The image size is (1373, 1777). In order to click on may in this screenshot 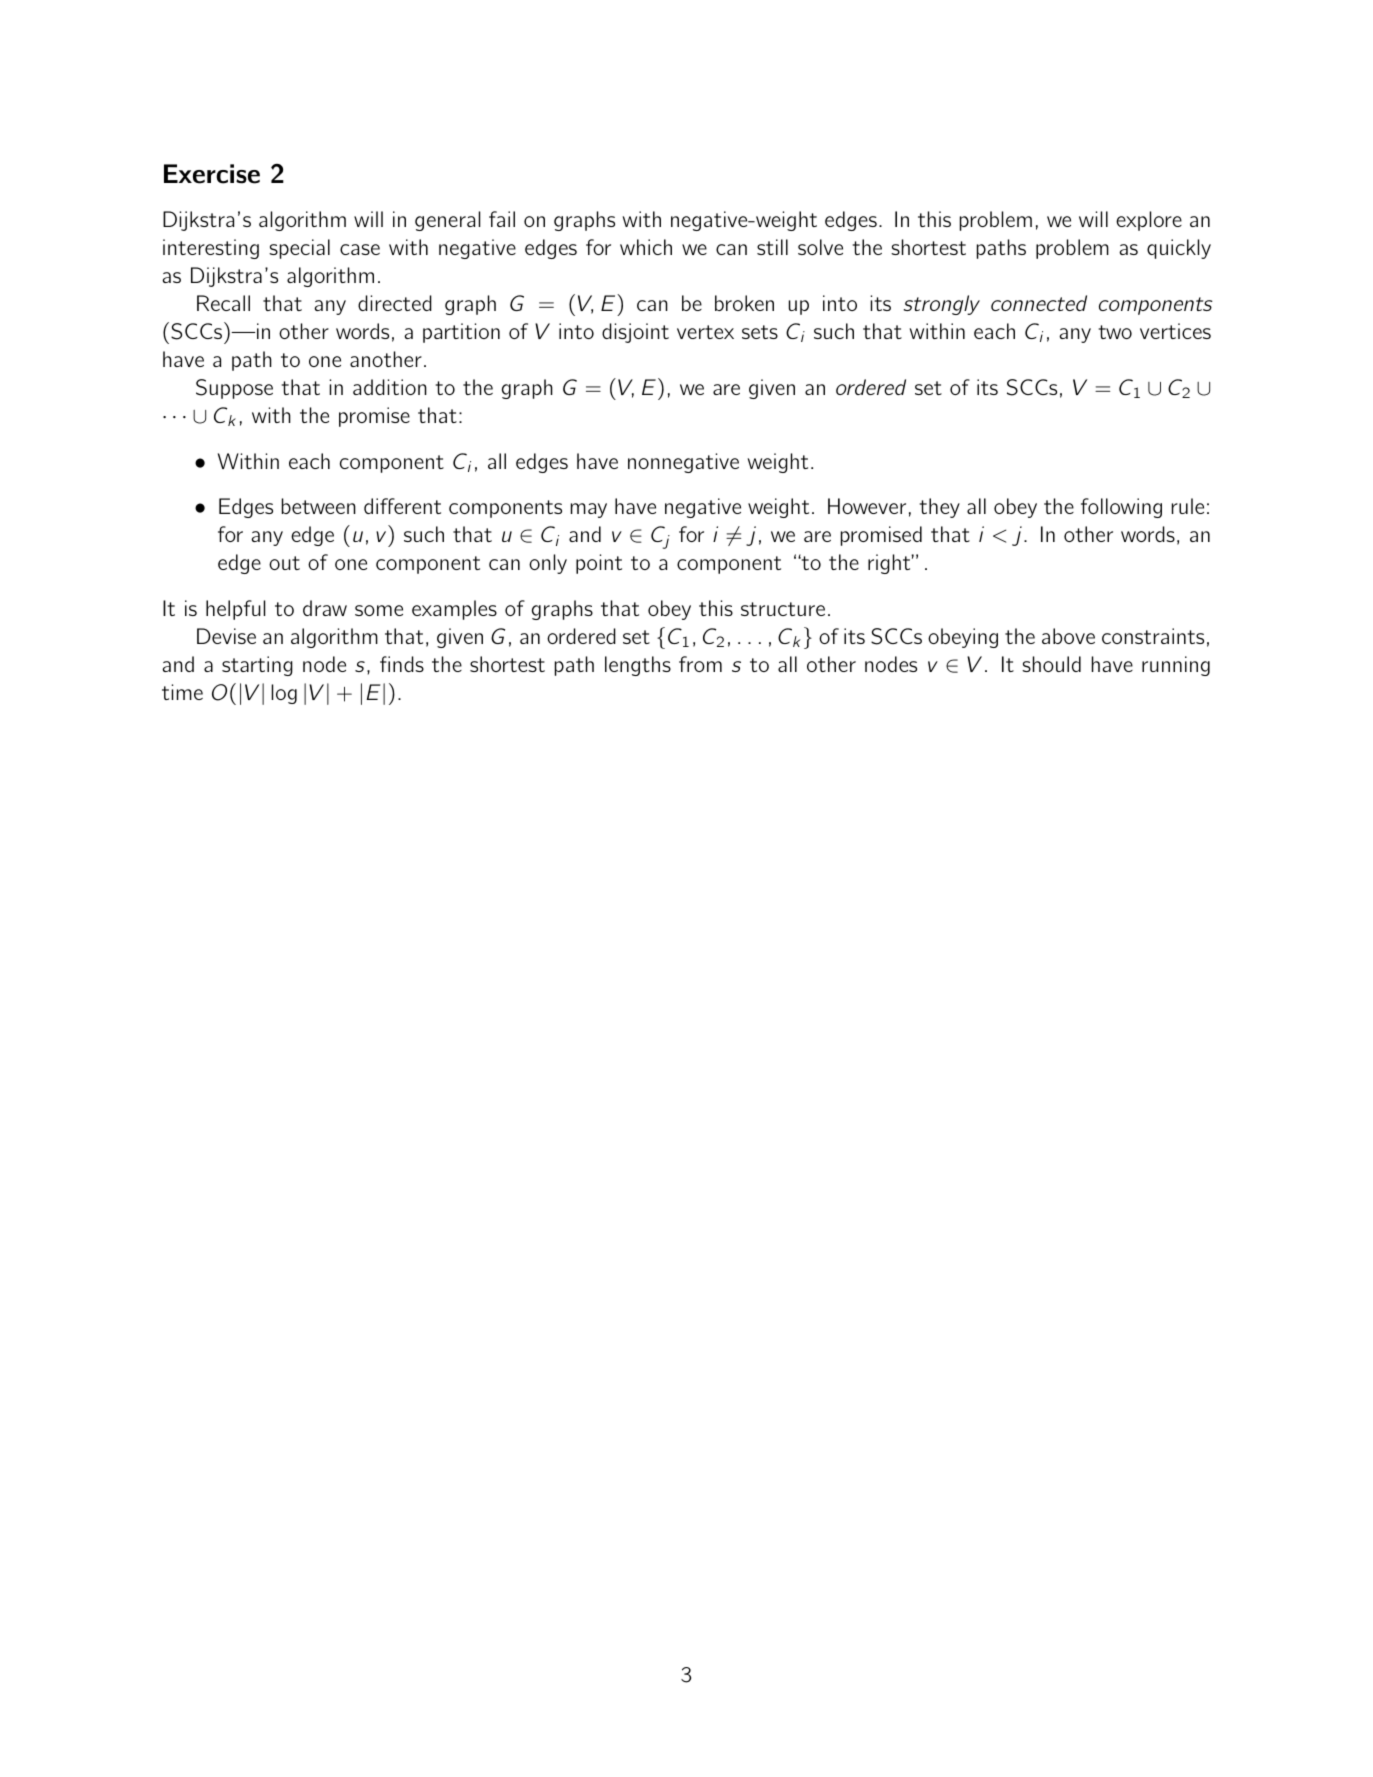, I will do `click(589, 510)`.
